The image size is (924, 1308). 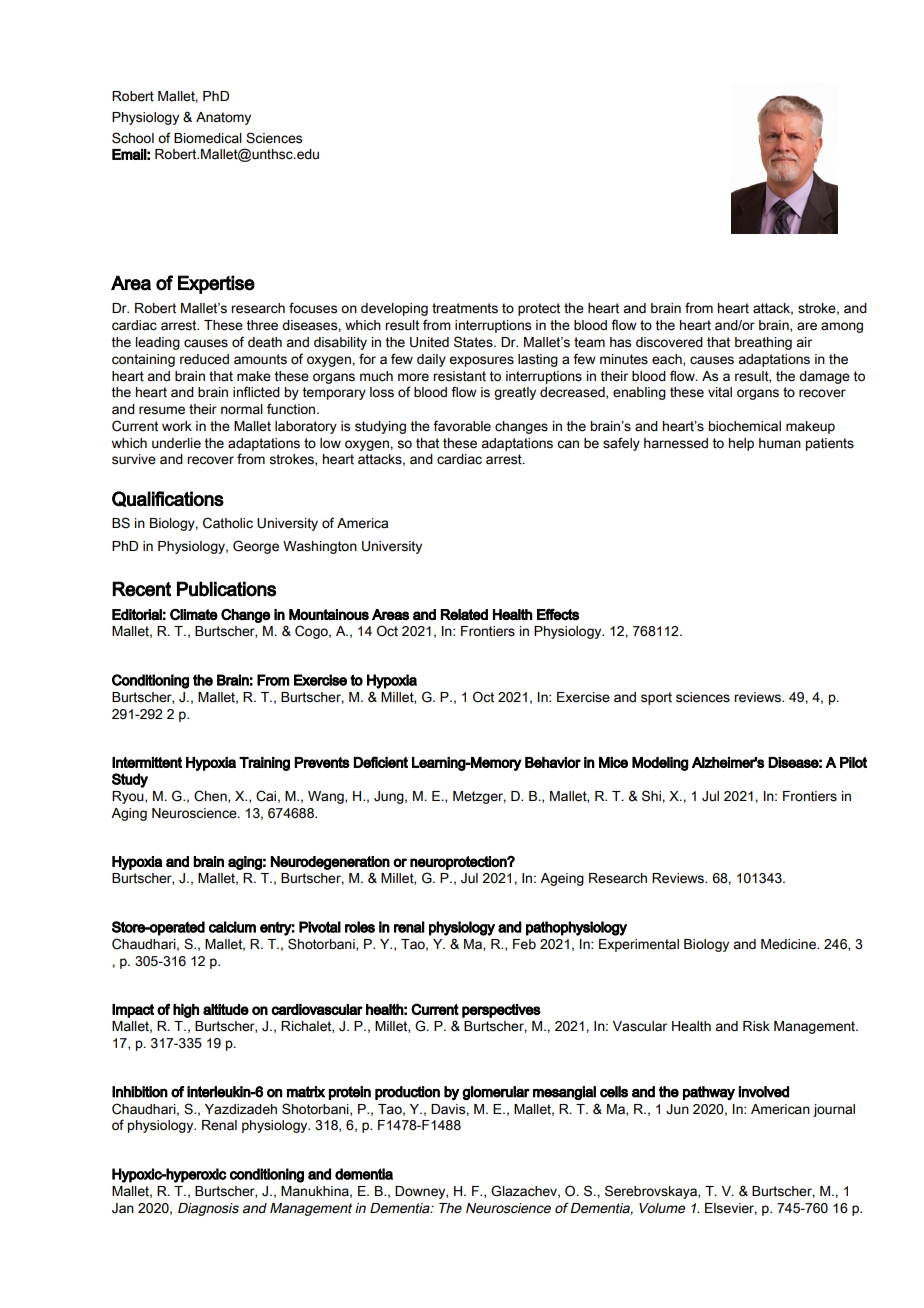 I want to click on biochemical, so click(x=745, y=426).
